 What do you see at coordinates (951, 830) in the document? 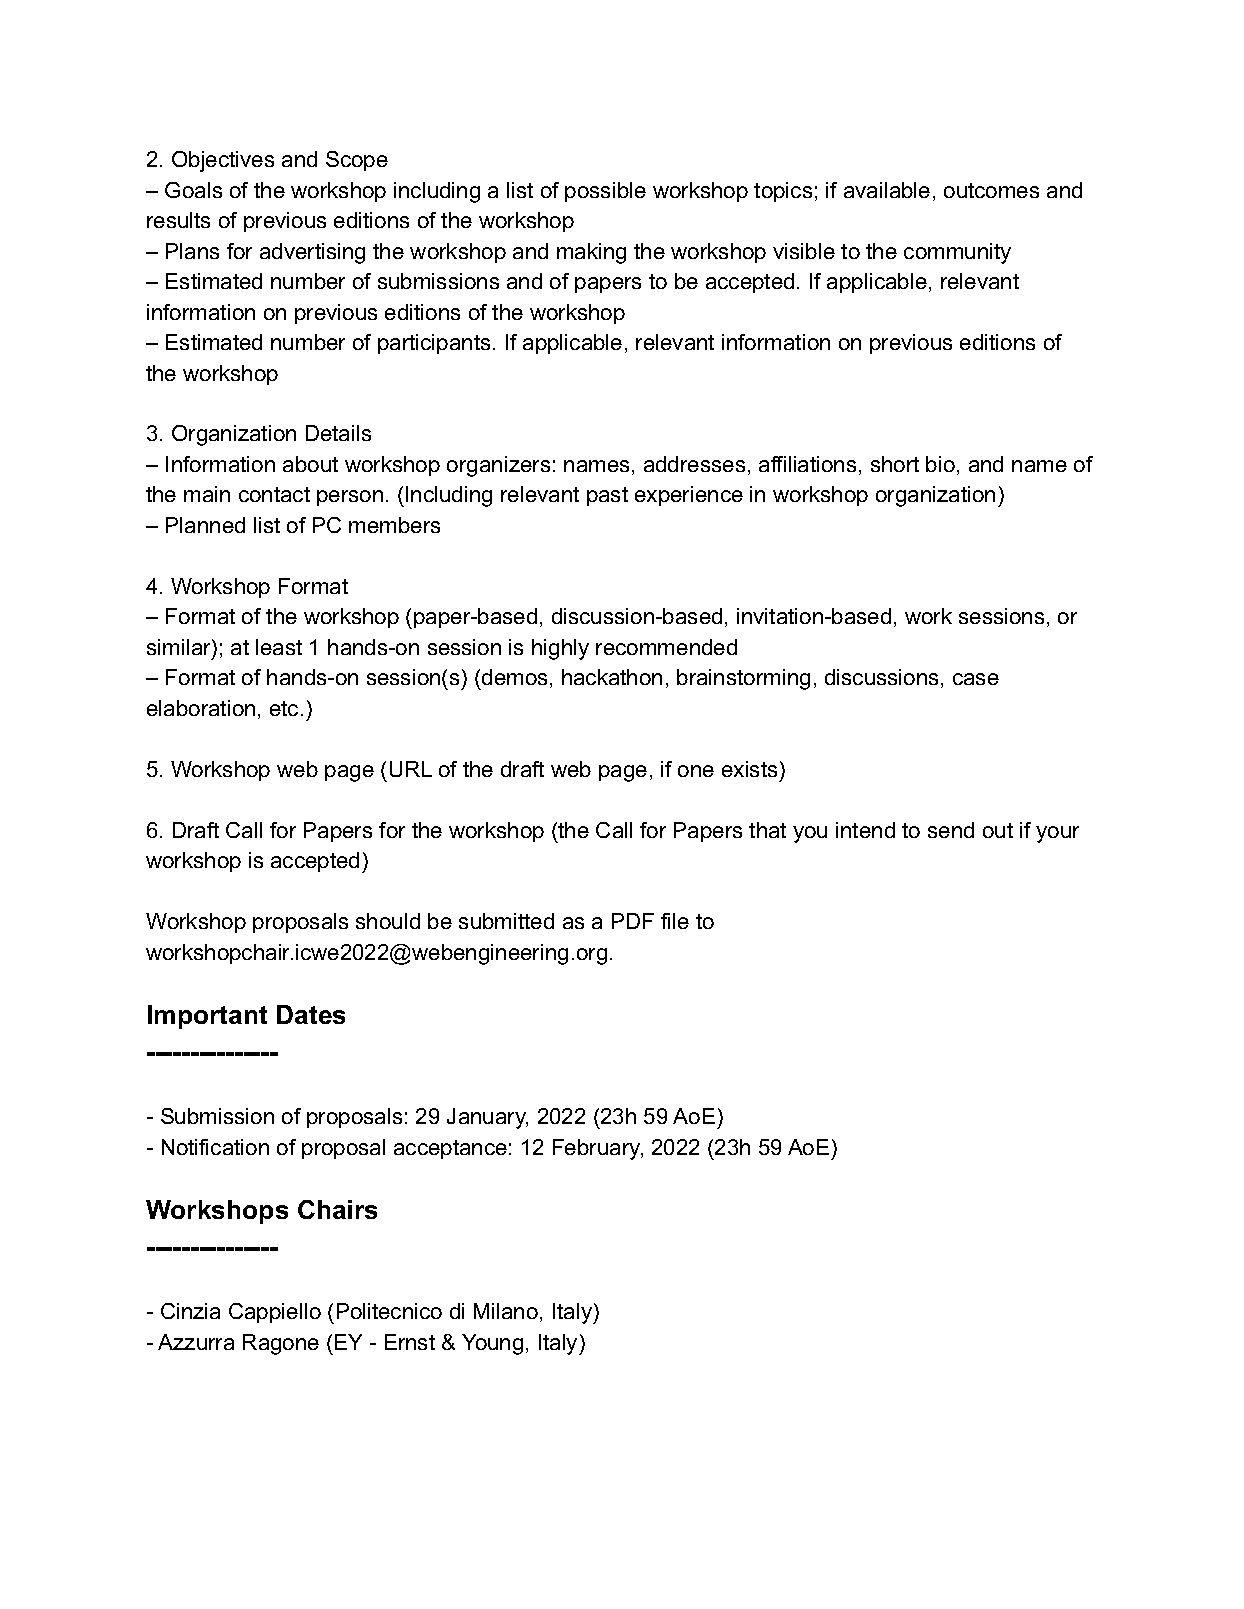
I see `send` at bounding box center [951, 830].
